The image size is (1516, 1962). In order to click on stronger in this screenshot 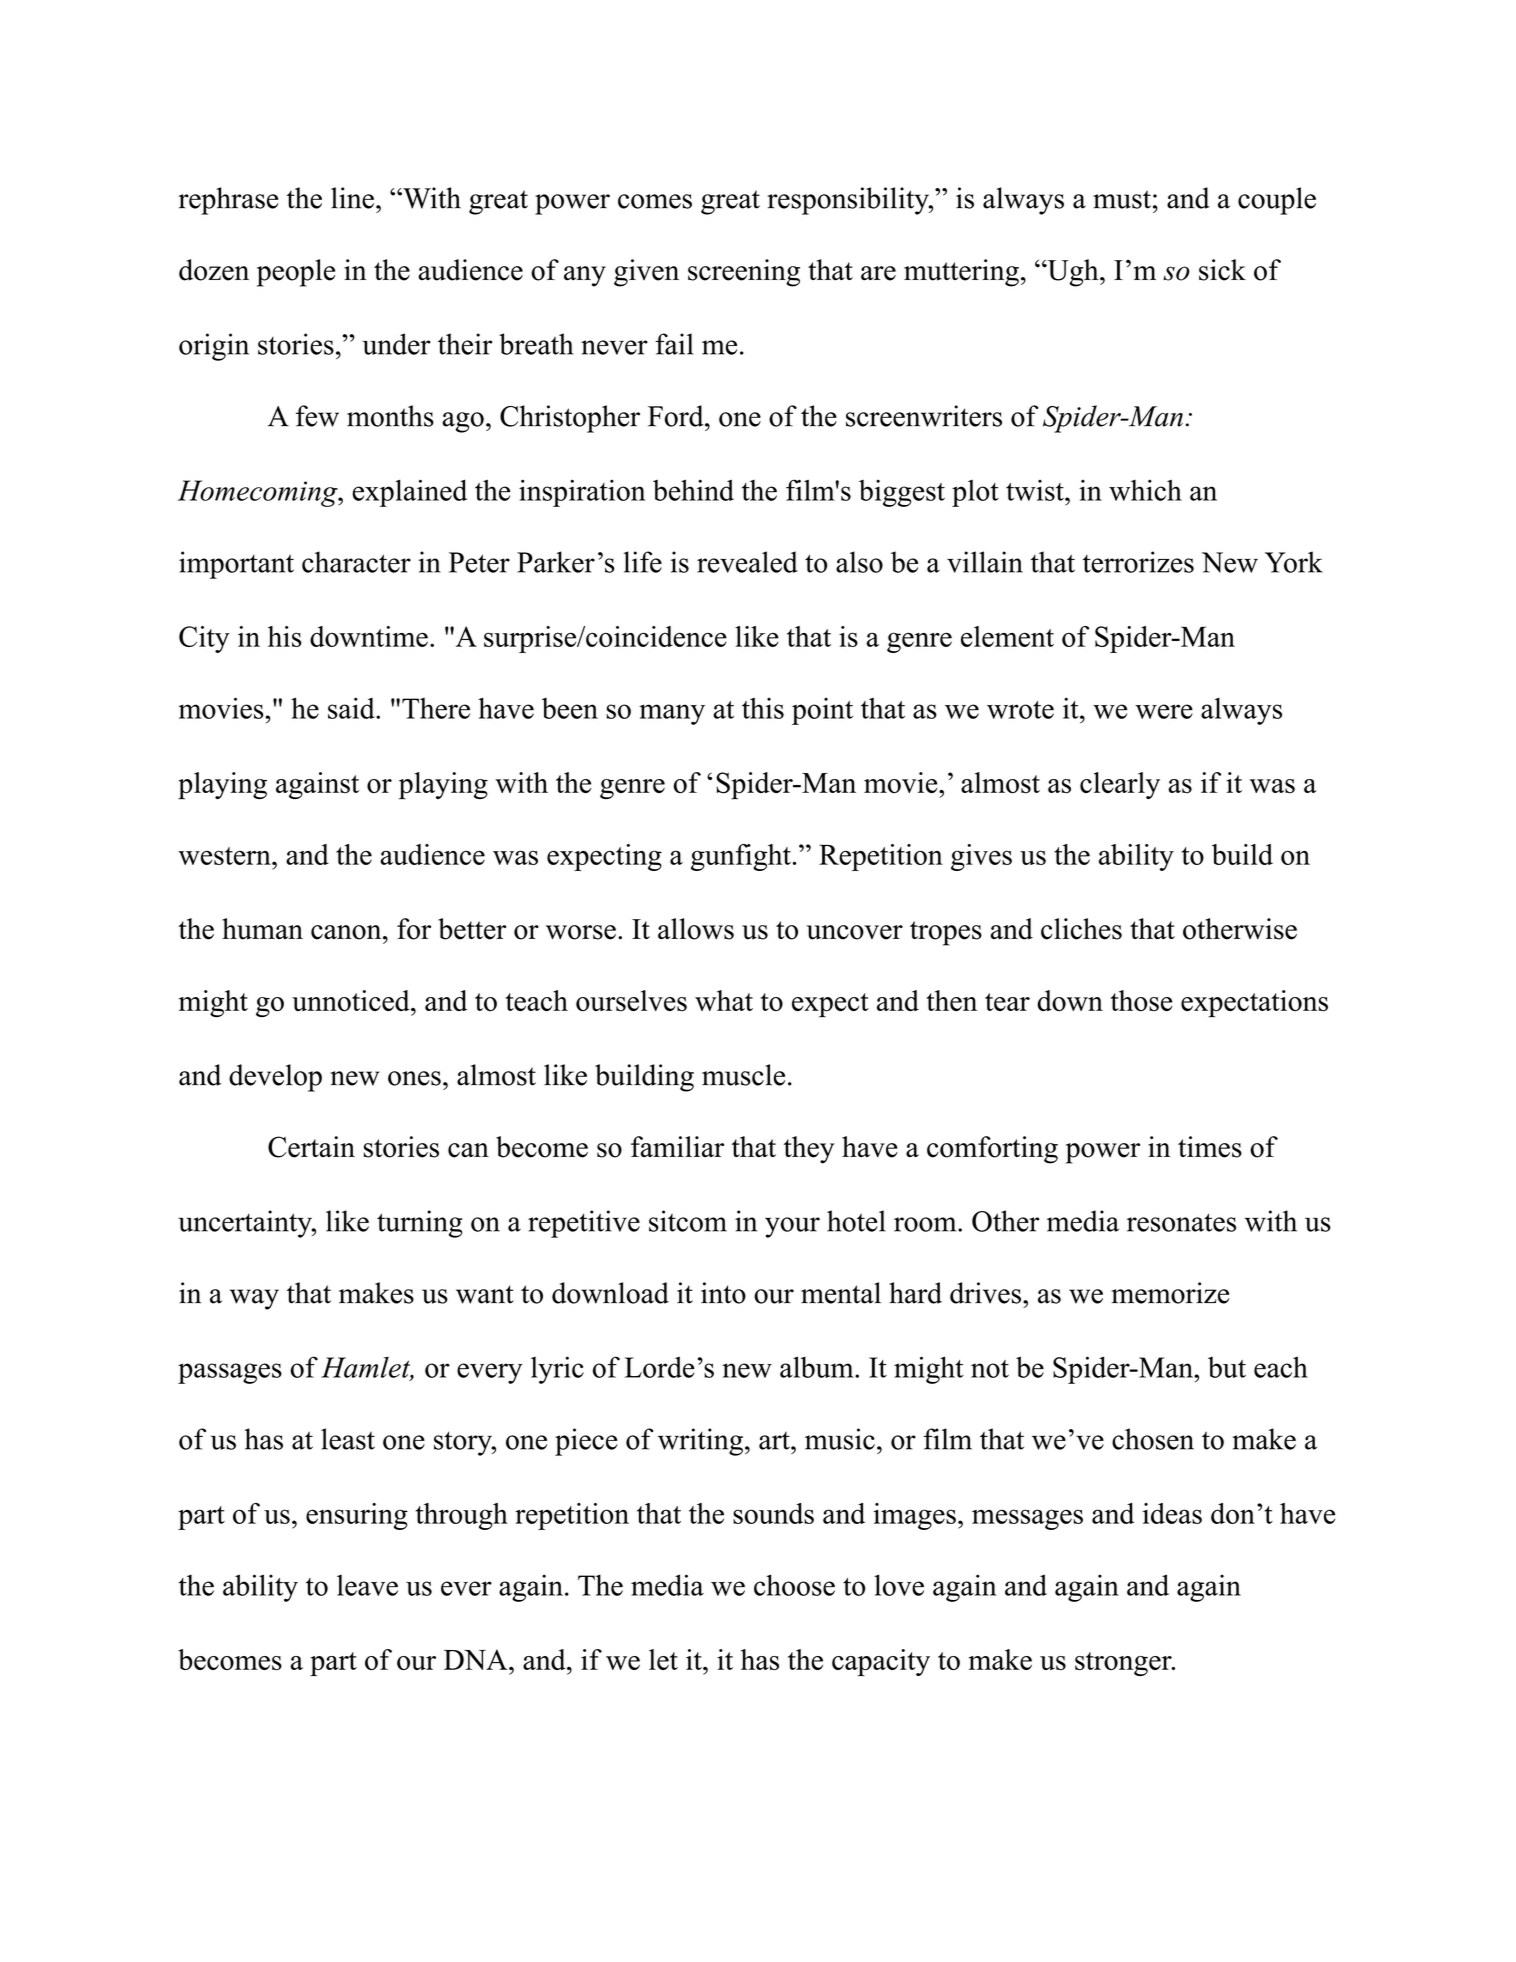, I will do `click(1124, 1664)`.
